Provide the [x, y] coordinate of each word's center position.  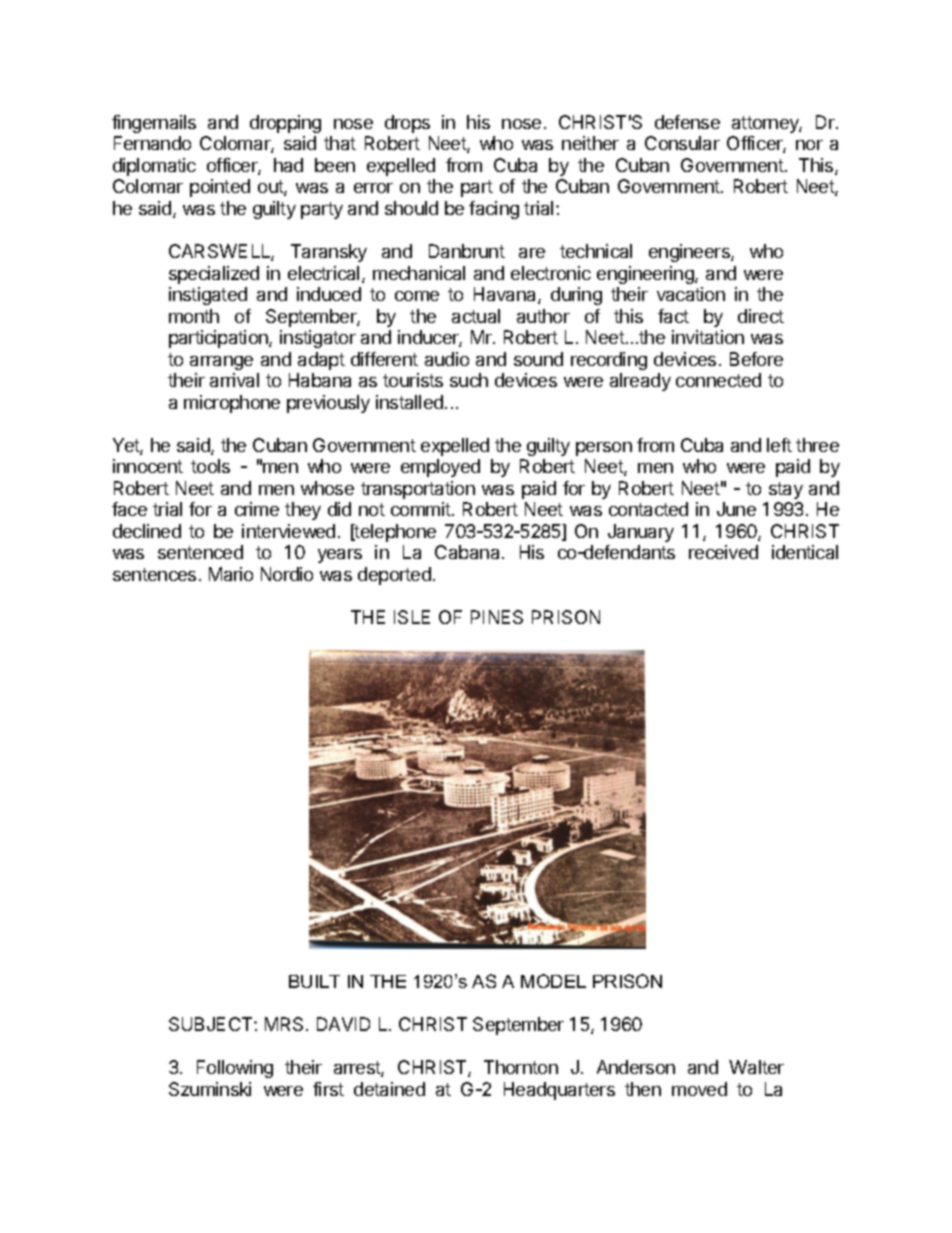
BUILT [314, 981]
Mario [231, 574]
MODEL [553, 981]
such [469, 380]
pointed [220, 188]
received [723, 552]
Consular [682, 143]
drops [407, 124]
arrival [234, 380]
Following [235, 1069]
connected [718, 380]
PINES [497, 617]
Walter [756, 1067]
